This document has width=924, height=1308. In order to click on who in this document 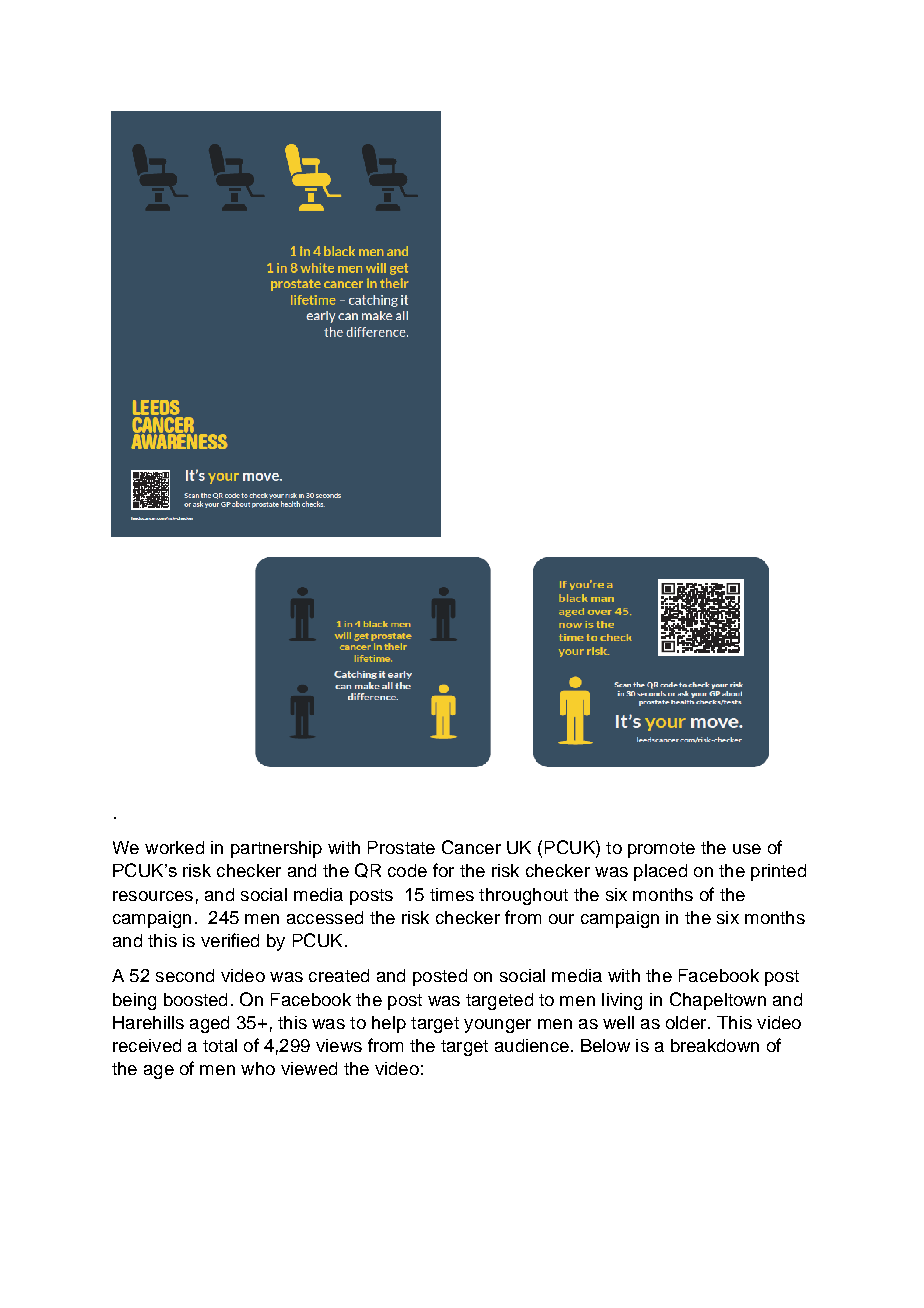, I will do `click(258, 1068)`.
